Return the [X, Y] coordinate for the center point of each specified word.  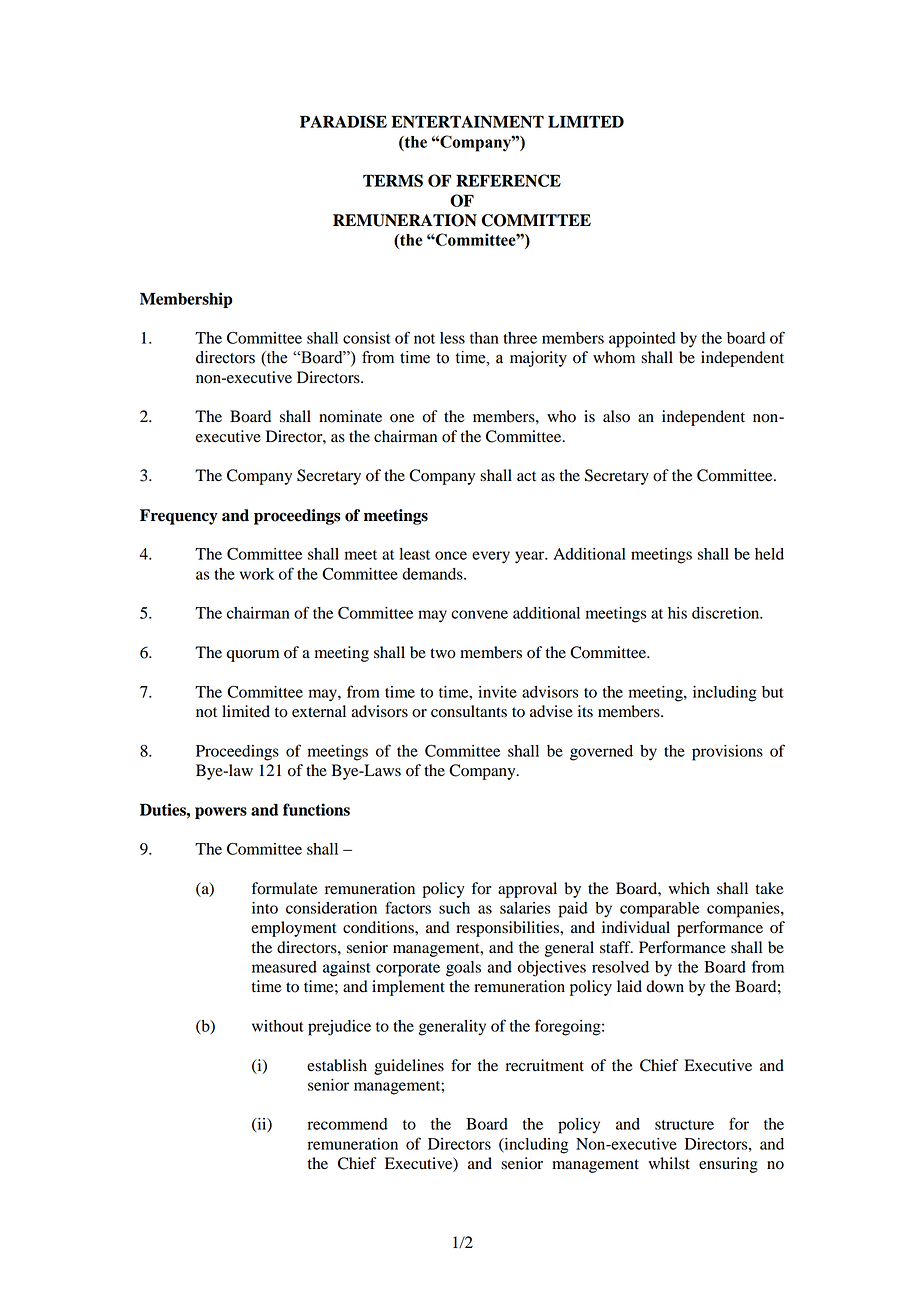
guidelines [409, 1067]
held [769, 554]
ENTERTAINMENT [467, 121]
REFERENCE [508, 180]
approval [527, 890]
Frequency [179, 517]
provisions [727, 753]
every [491, 557]
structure [684, 1125]
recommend [348, 1124]
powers [221, 813]
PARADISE [343, 121]
